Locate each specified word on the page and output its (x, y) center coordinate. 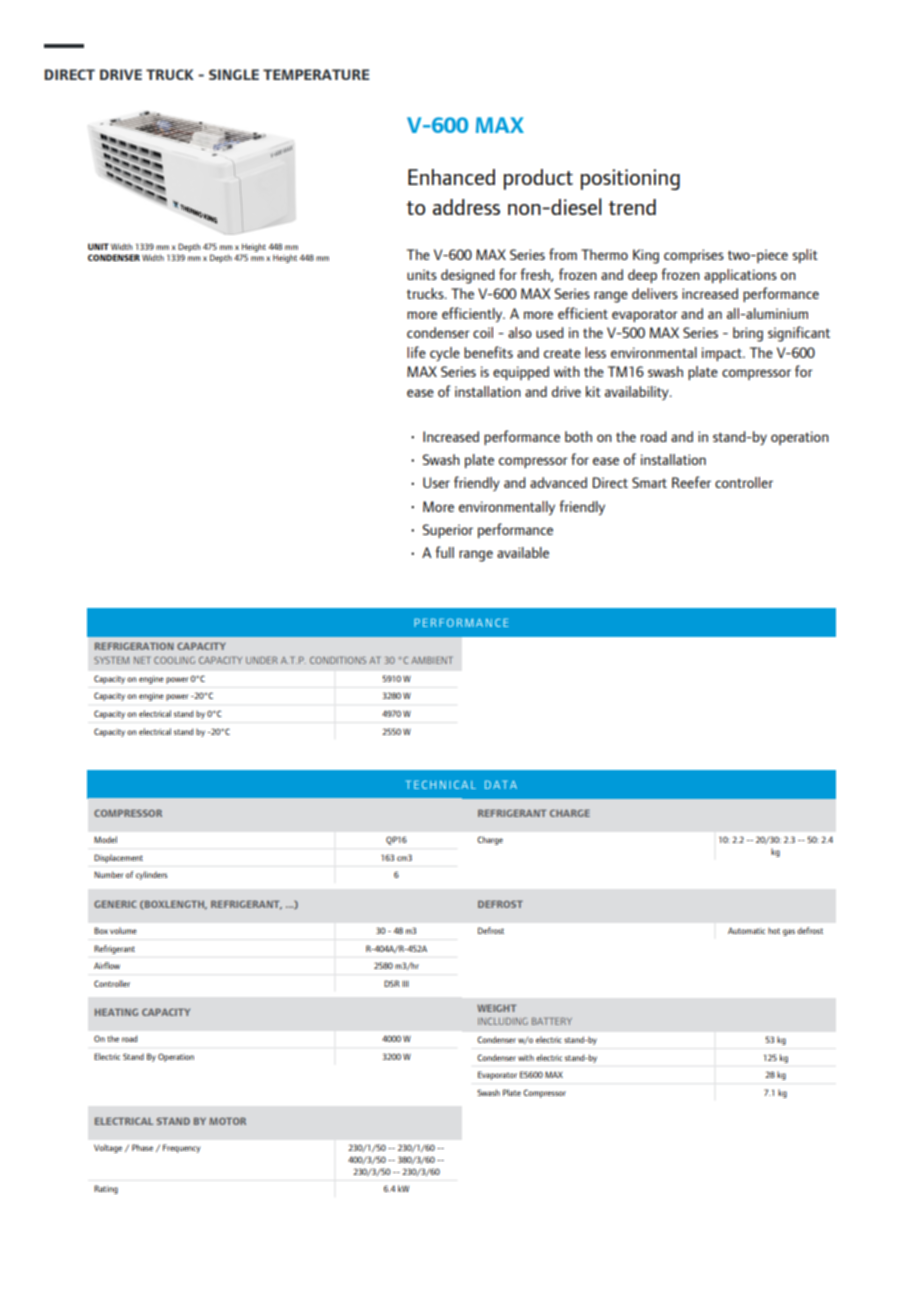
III (405, 984)
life (416, 352)
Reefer (691, 482)
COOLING (174, 660)
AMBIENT (432, 660)
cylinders (152, 875)
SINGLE (234, 74)
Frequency (181, 1148)
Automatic (746, 930)
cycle (445, 354)
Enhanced (451, 177)
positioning (630, 179)
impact (723, 354)
